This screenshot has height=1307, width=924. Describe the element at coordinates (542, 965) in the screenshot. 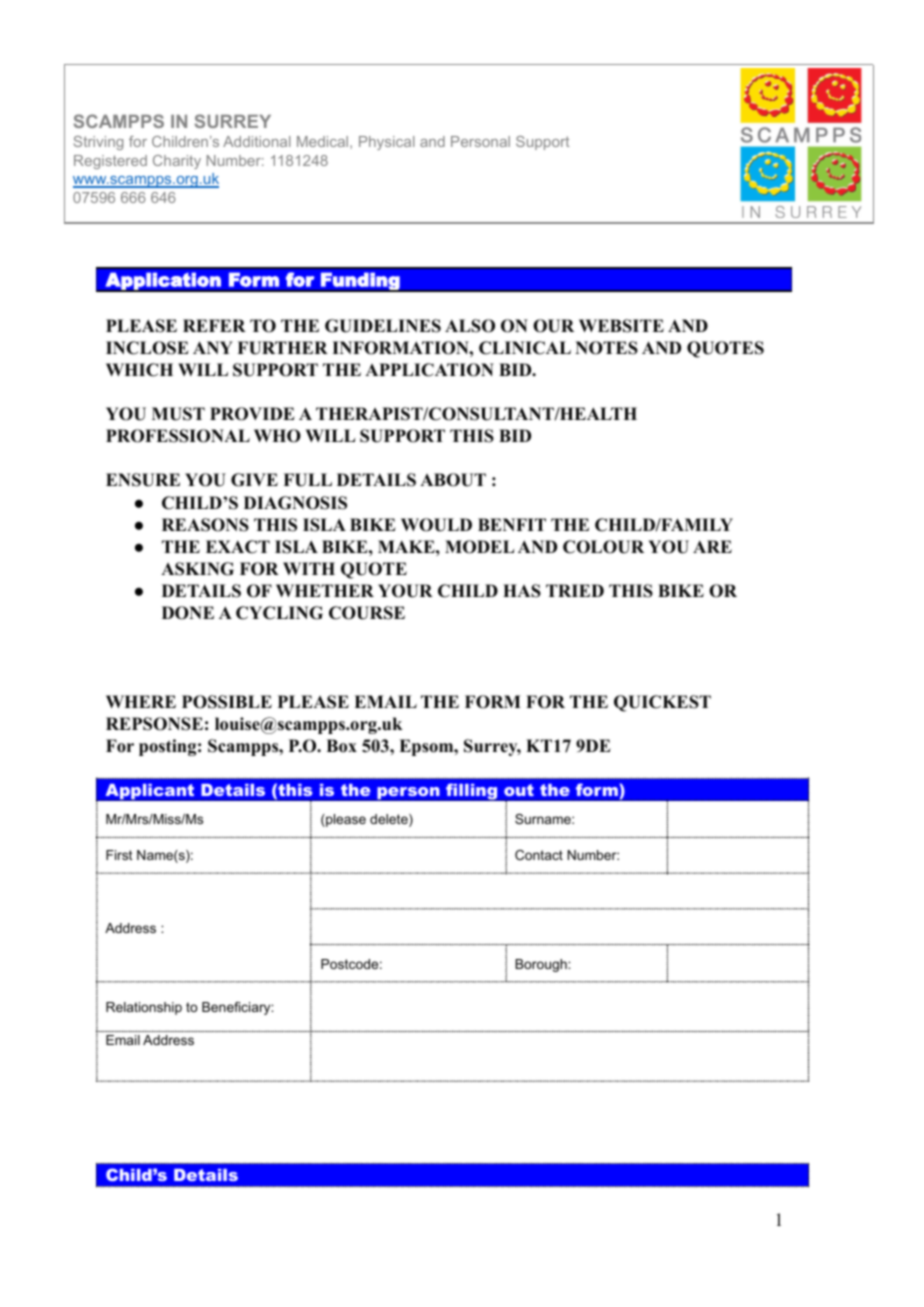

I see `Borough` at that location.
